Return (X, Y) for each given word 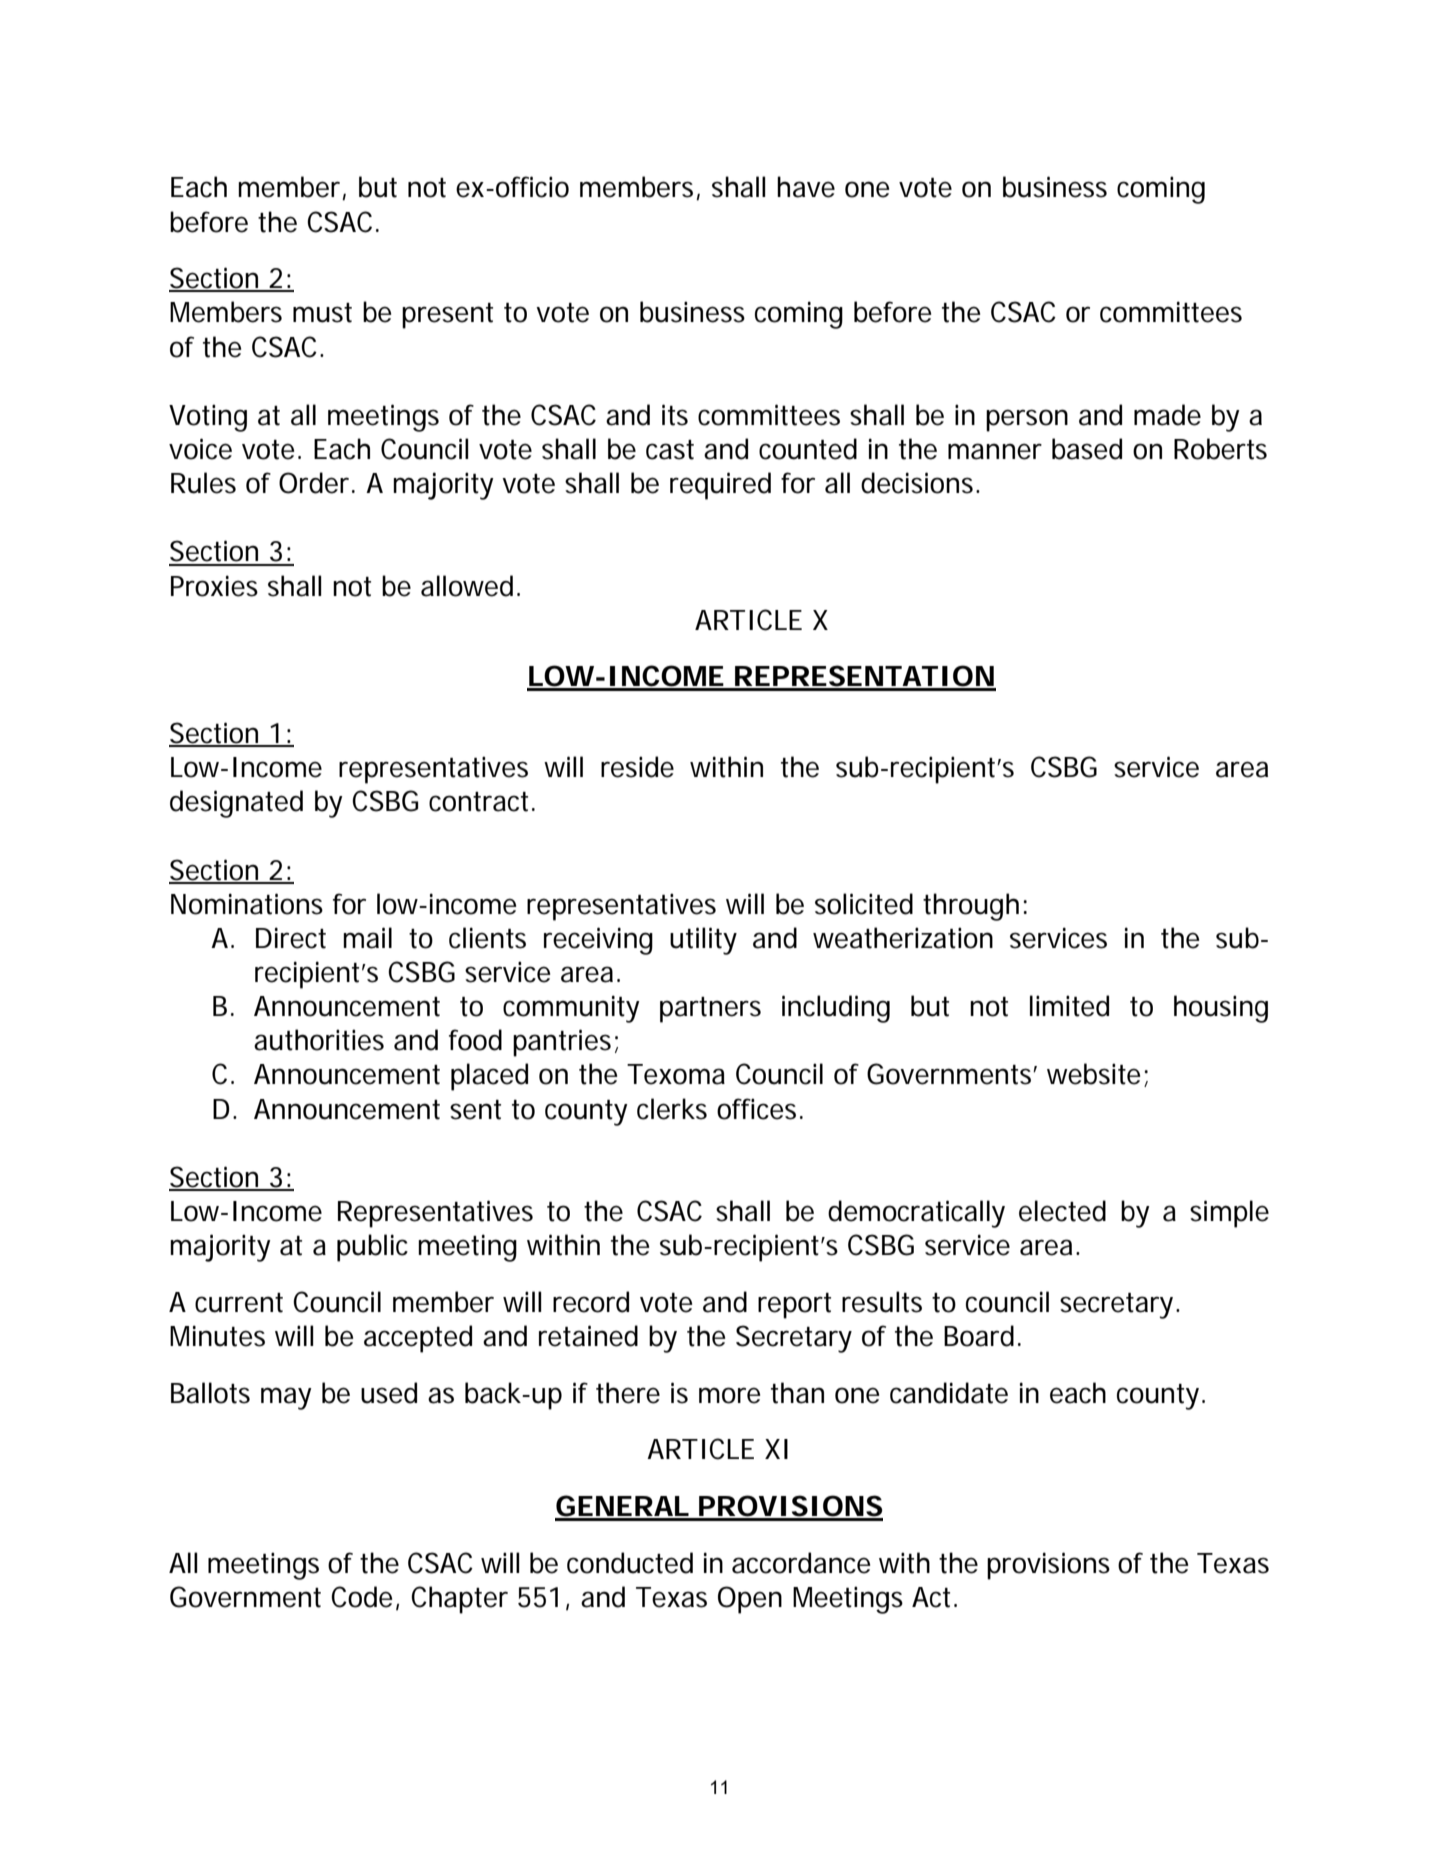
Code (361, 1597)
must (322, 313)
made (1167, 415)
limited (1069, 1006)
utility (703, 941)
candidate (949, 1393)
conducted (630, 1563)
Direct (291, 938)
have (806, 187)
